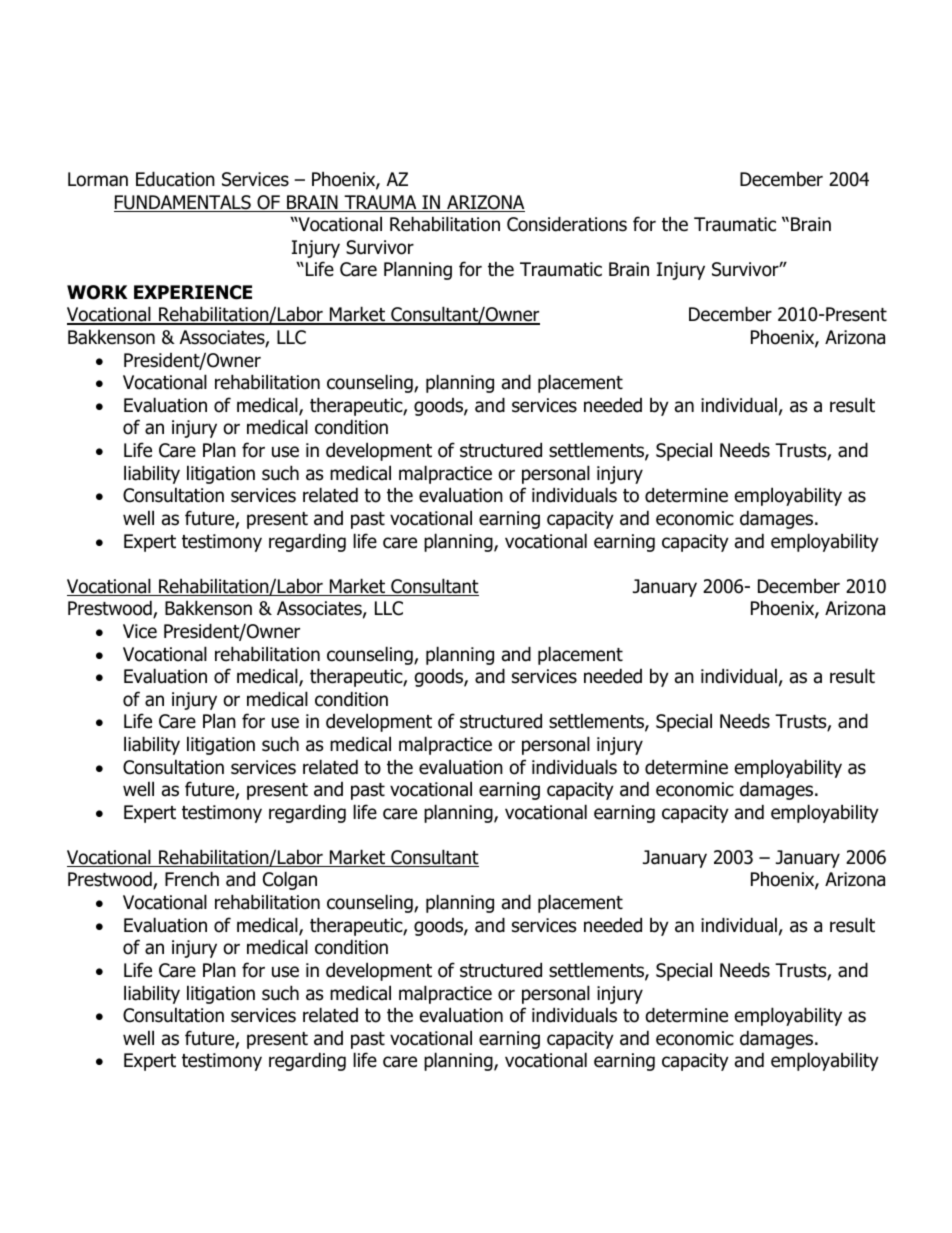 Image resolution: width=952 pixels, height=1233 pixels. I want to click on Education, so click(175, 179).
